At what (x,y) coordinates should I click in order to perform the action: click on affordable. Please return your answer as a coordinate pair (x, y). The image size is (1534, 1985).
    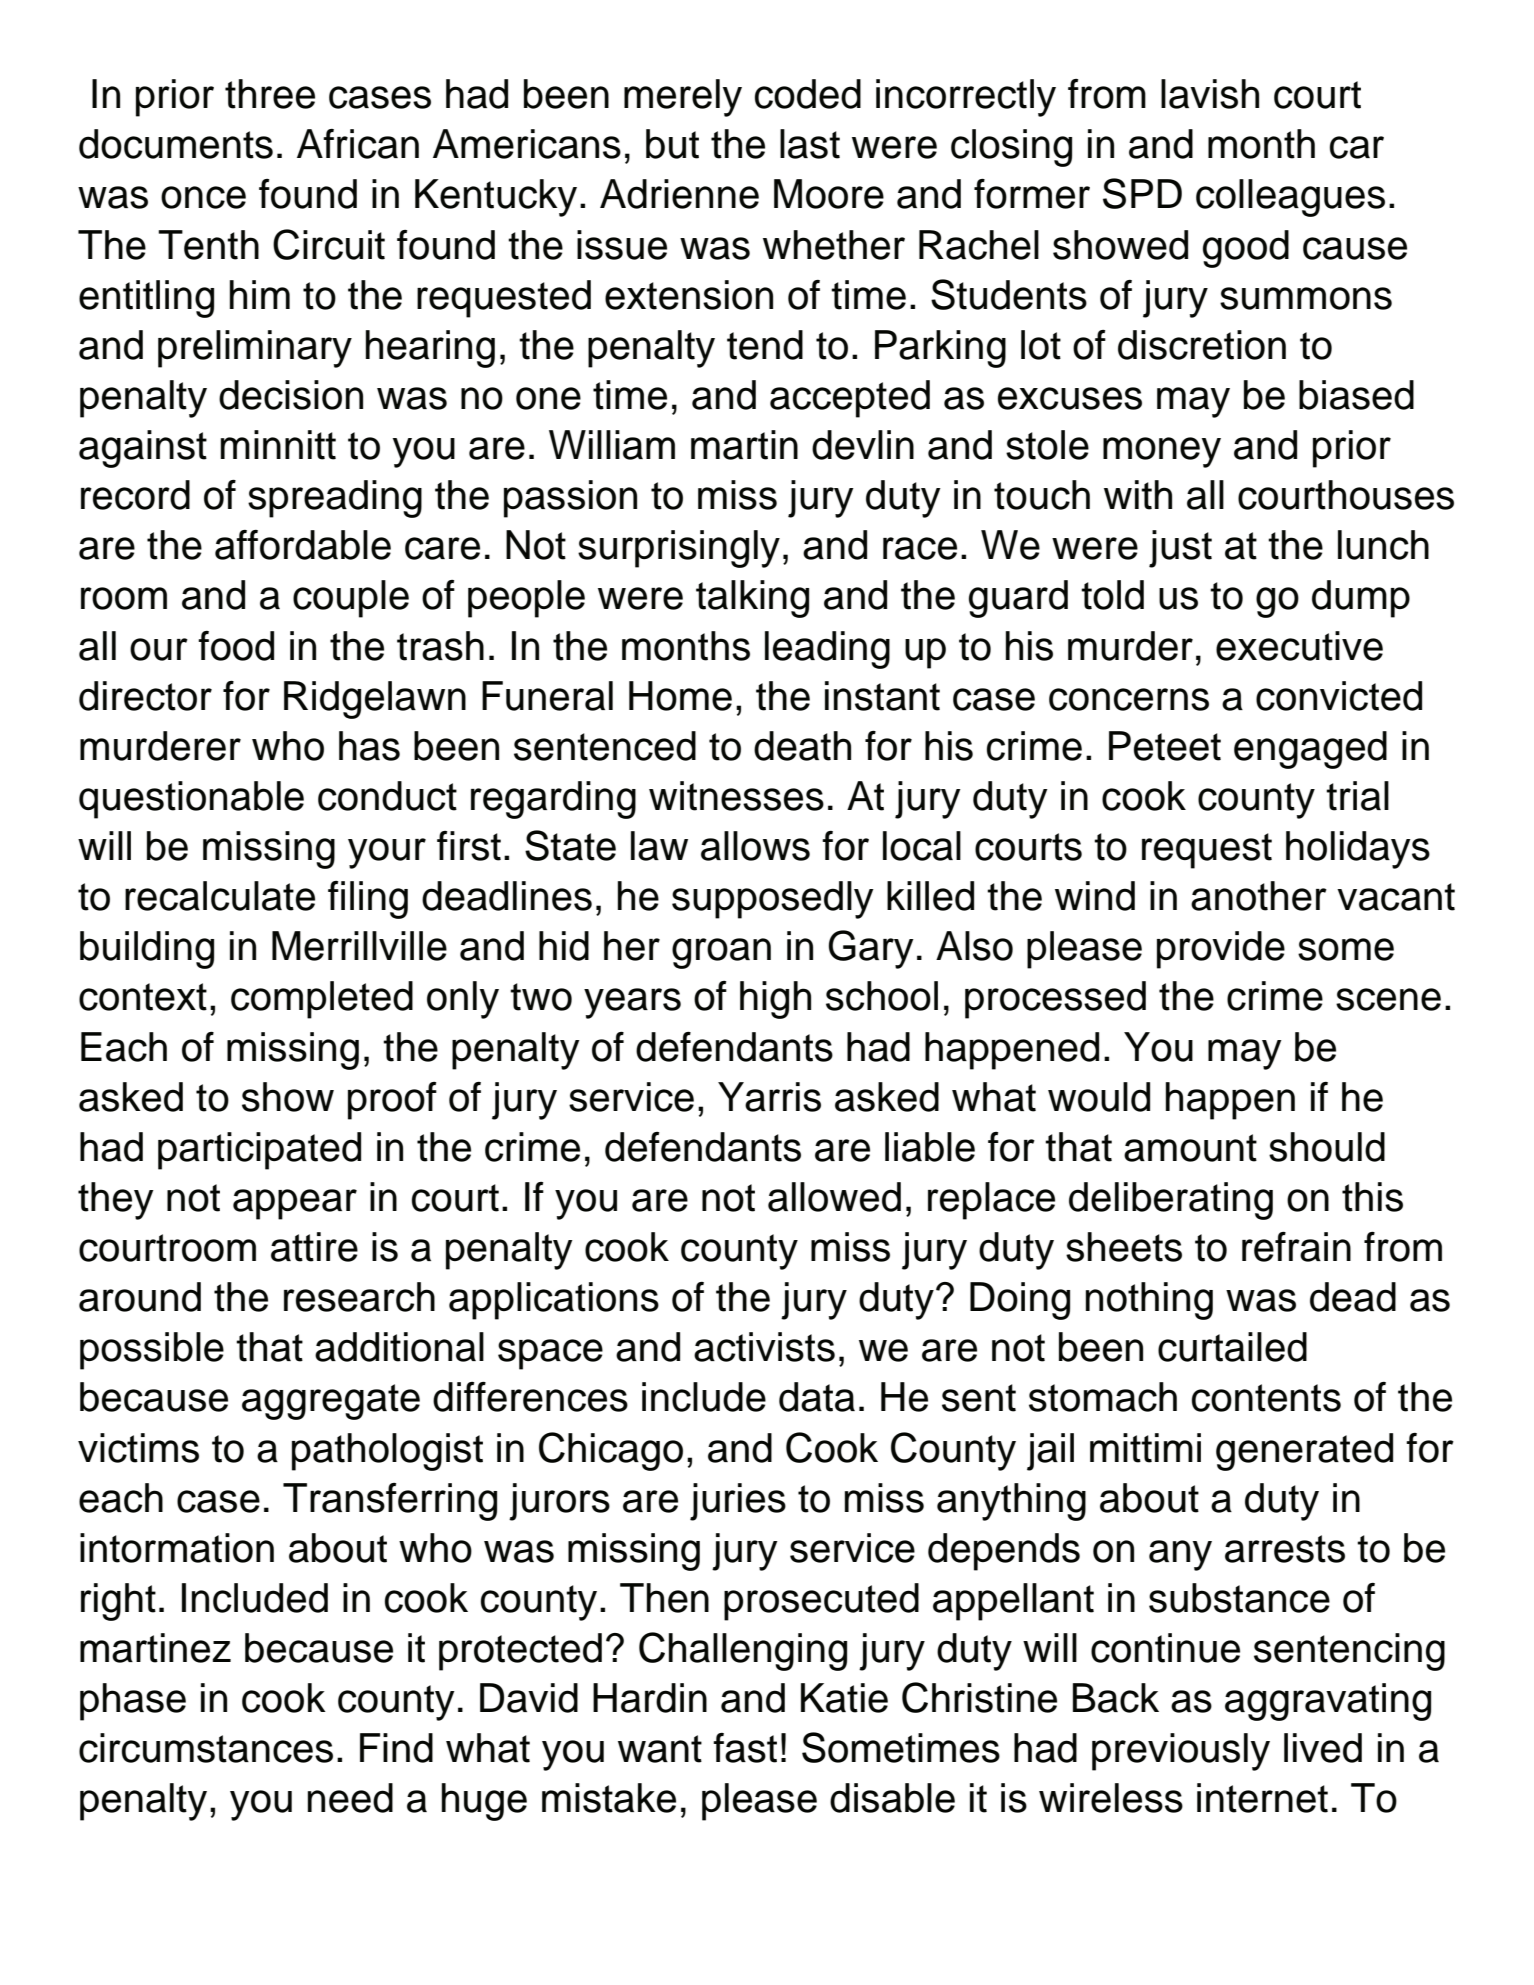
    Looking at the image, I should click on (303, 545).
